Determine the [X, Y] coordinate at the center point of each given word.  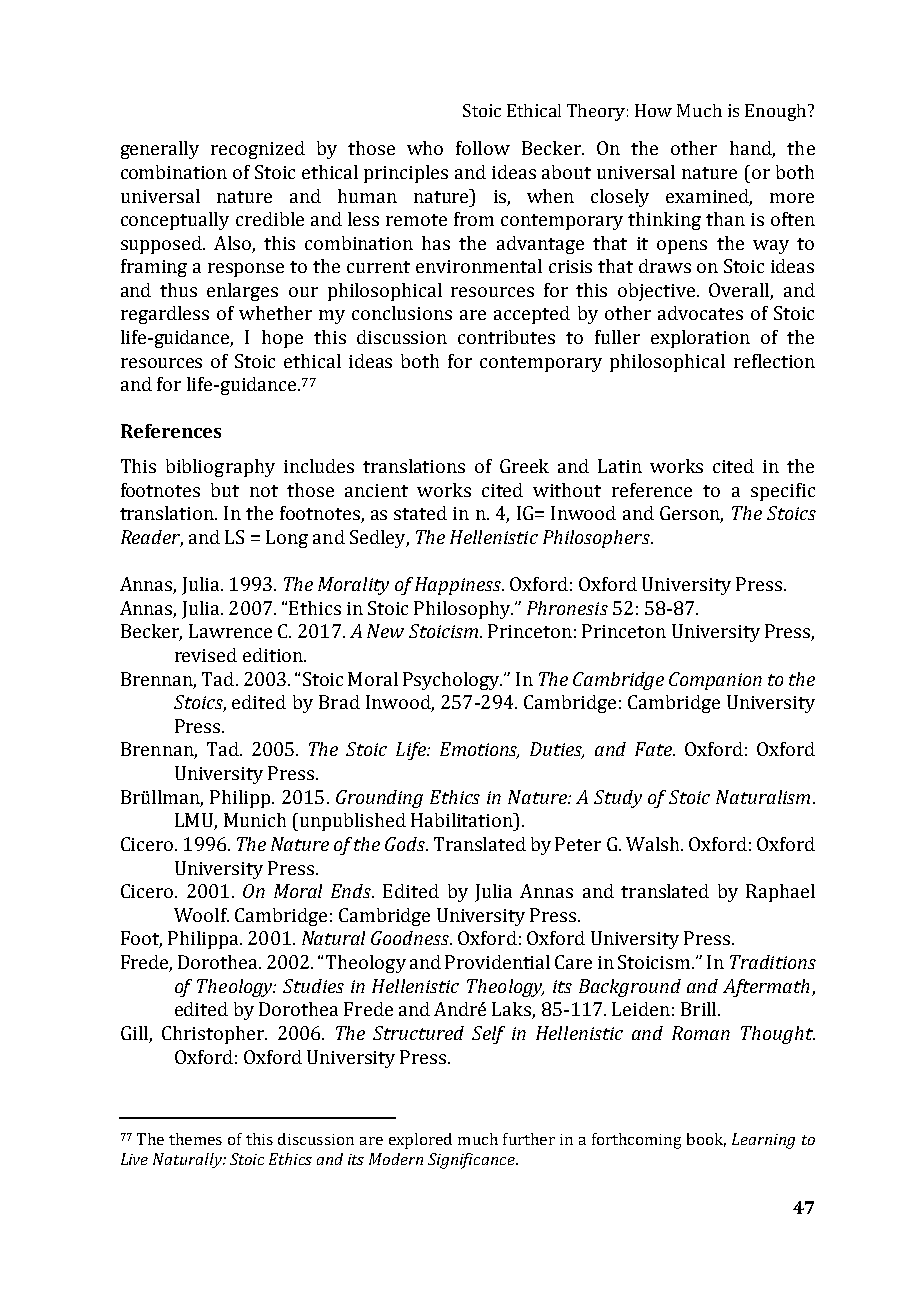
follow [483, 148]
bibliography [220, 468]
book [706, 1140]
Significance [472, 1161]
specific [783, 492]
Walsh [654, 844]
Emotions [479, 750]
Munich [255, 820]
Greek [524, 466]
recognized [258, 150]
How [653, 110]
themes [195, 1139]
